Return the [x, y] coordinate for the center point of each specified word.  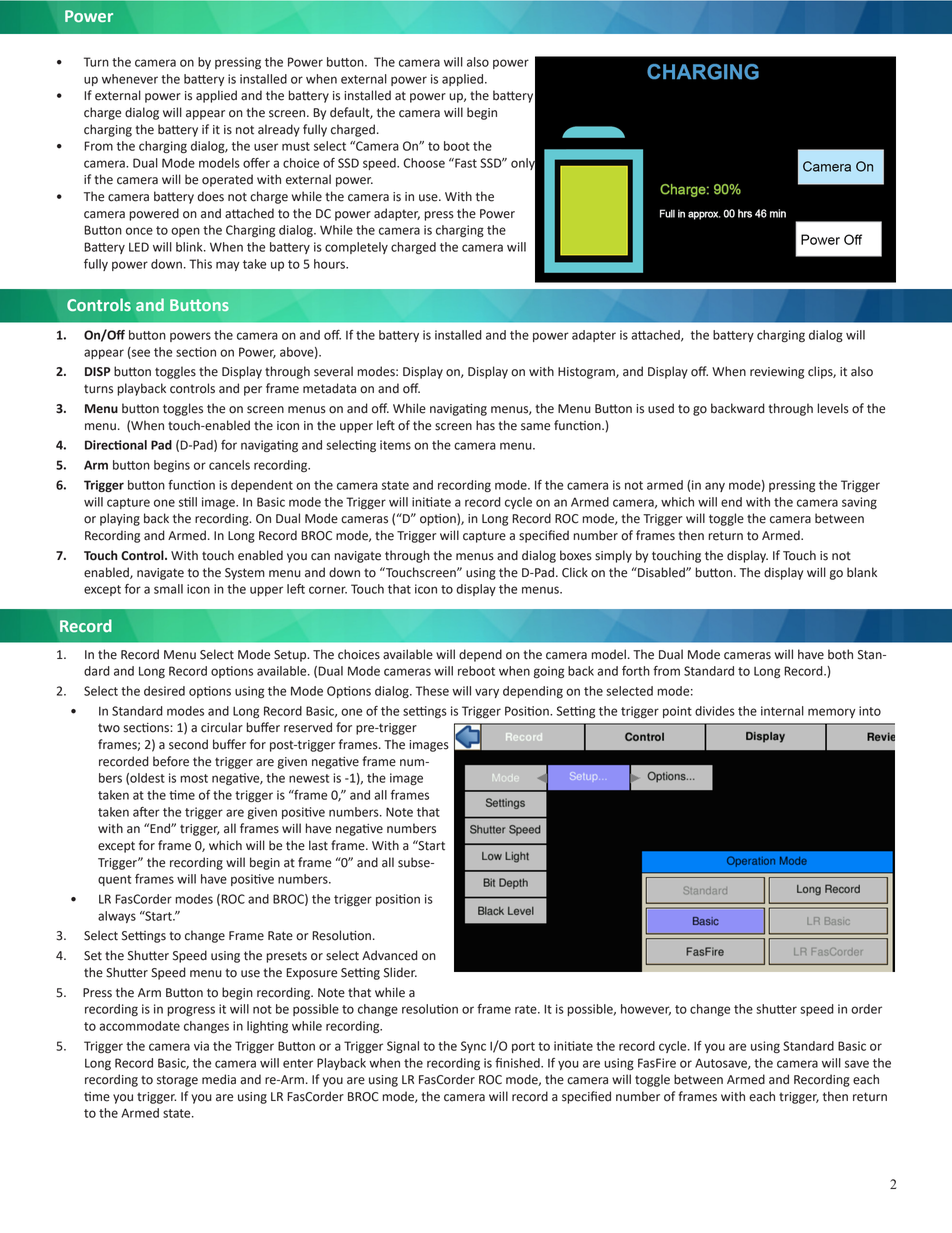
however [646, 1010]
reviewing [777, 373]
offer [256, 163]
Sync [473, 1047]
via [201, 1046]
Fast [465, 163]
